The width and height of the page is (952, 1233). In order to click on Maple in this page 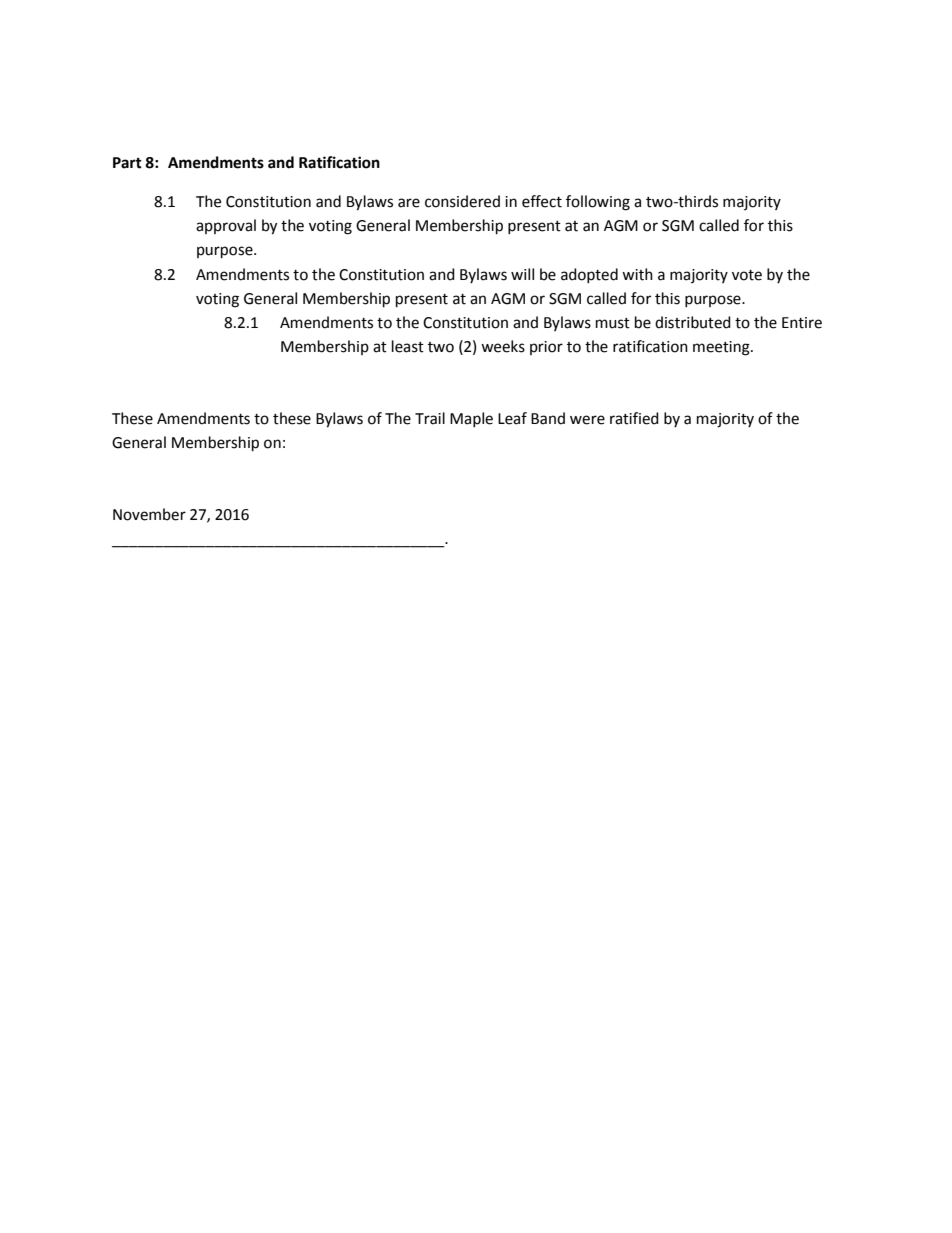, I will do `click(471, 419)`.
